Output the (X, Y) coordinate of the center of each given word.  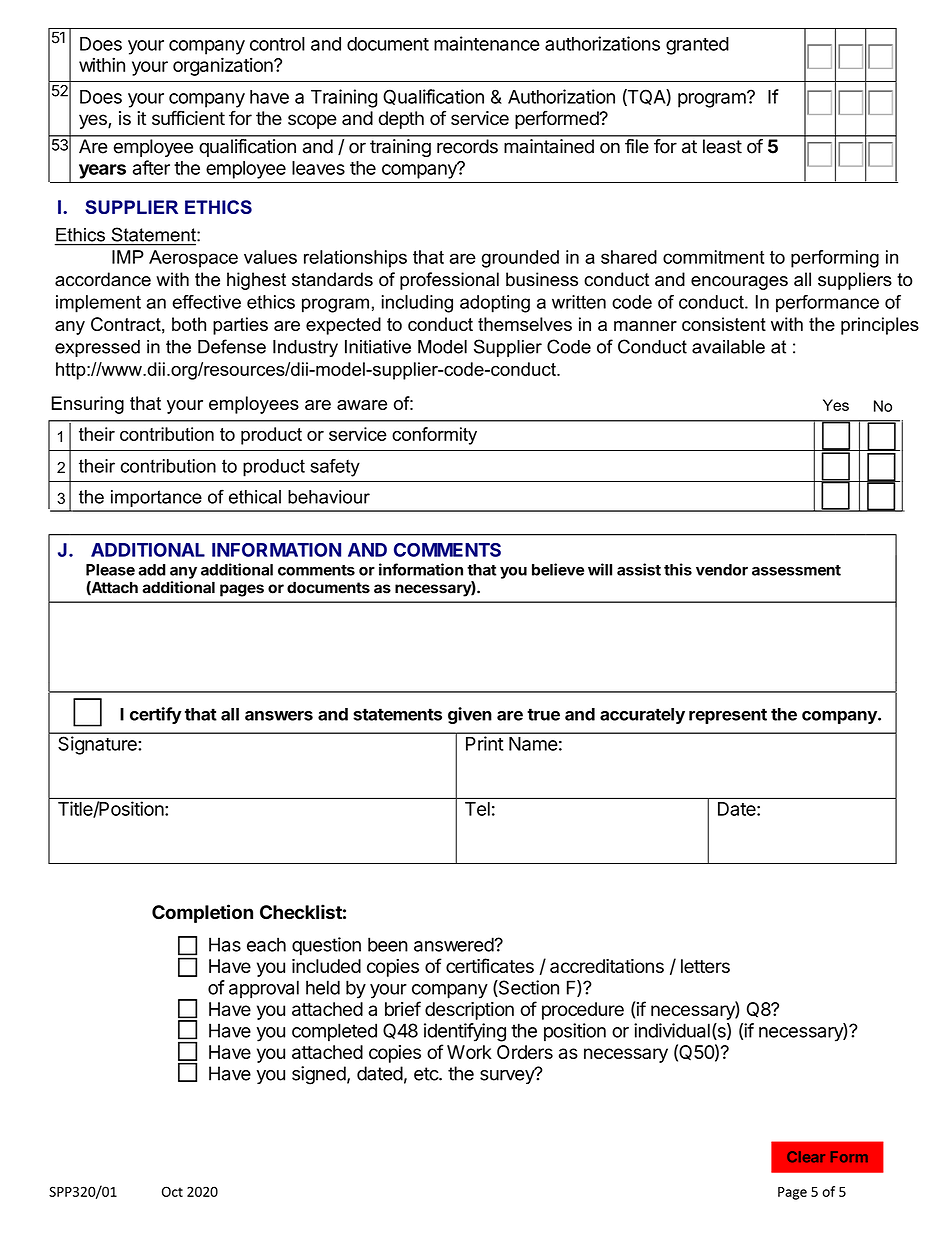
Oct (172, 1191)
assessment (796, 570)
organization (224, 66)
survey (508, 1076)
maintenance (487, 43)
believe (558, 569)
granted (697, 46)
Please (110, 570)
